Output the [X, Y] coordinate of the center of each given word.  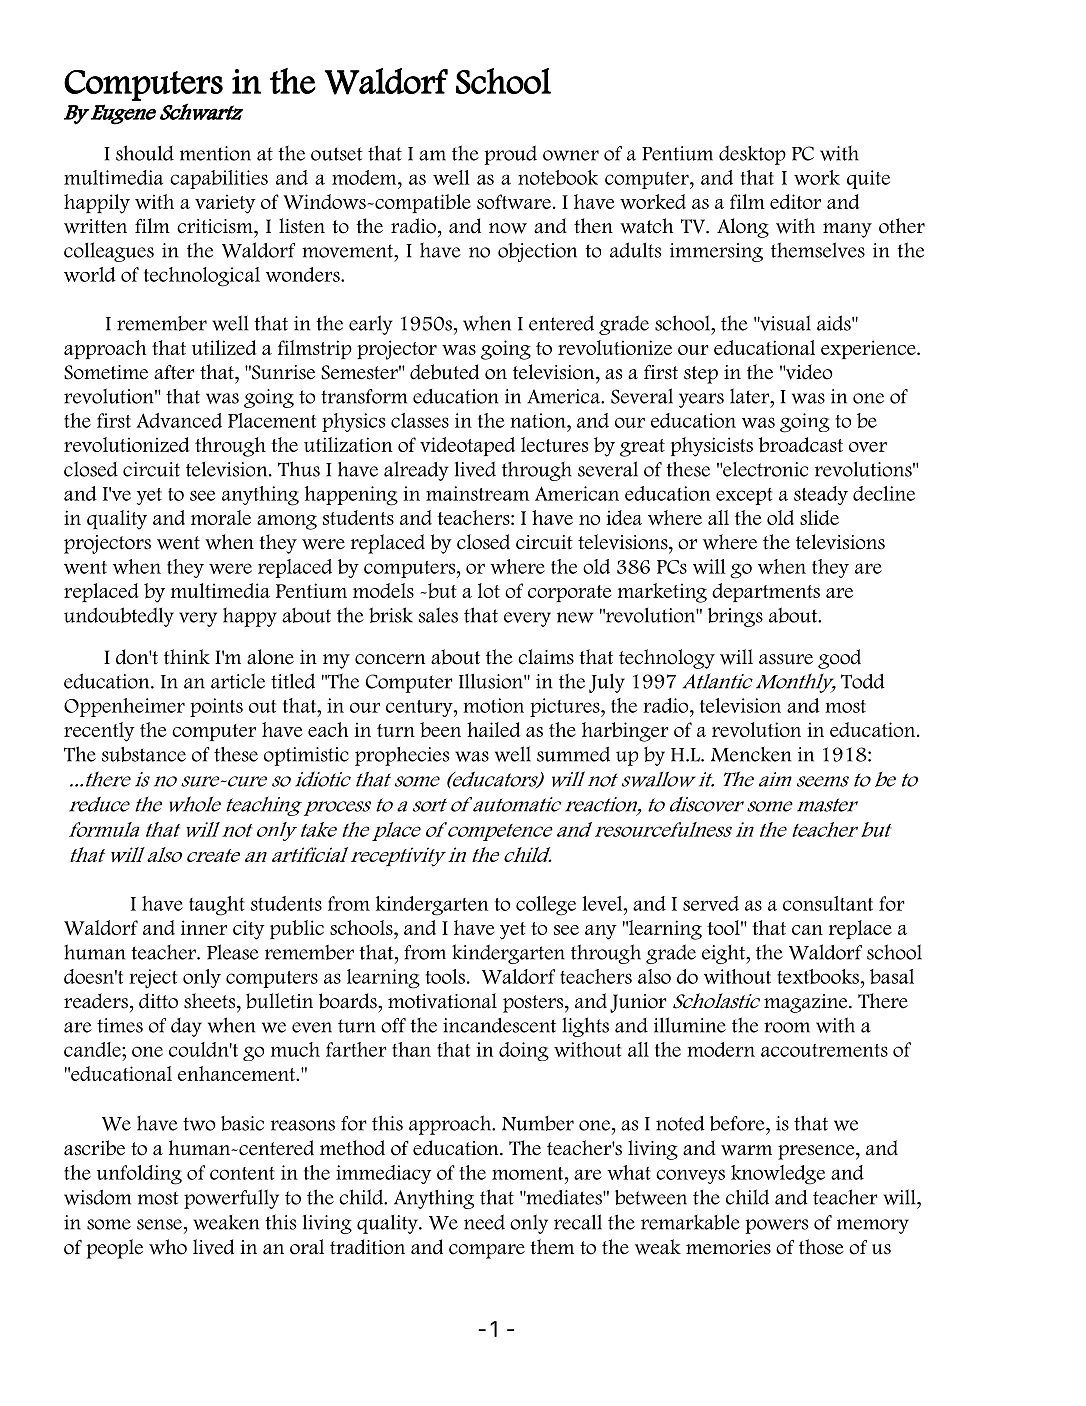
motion [493, 705]
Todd [863, 681]
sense [159, 1224]
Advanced [179, 420]
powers [776, 1226]
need [484, 1222]
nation [539, 420]
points [216, 707]
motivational [442, 1001]
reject [153, 979]
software [514, 201]
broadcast [801, 445]
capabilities [219, 179]
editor [795, 201]
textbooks [818, 976]
